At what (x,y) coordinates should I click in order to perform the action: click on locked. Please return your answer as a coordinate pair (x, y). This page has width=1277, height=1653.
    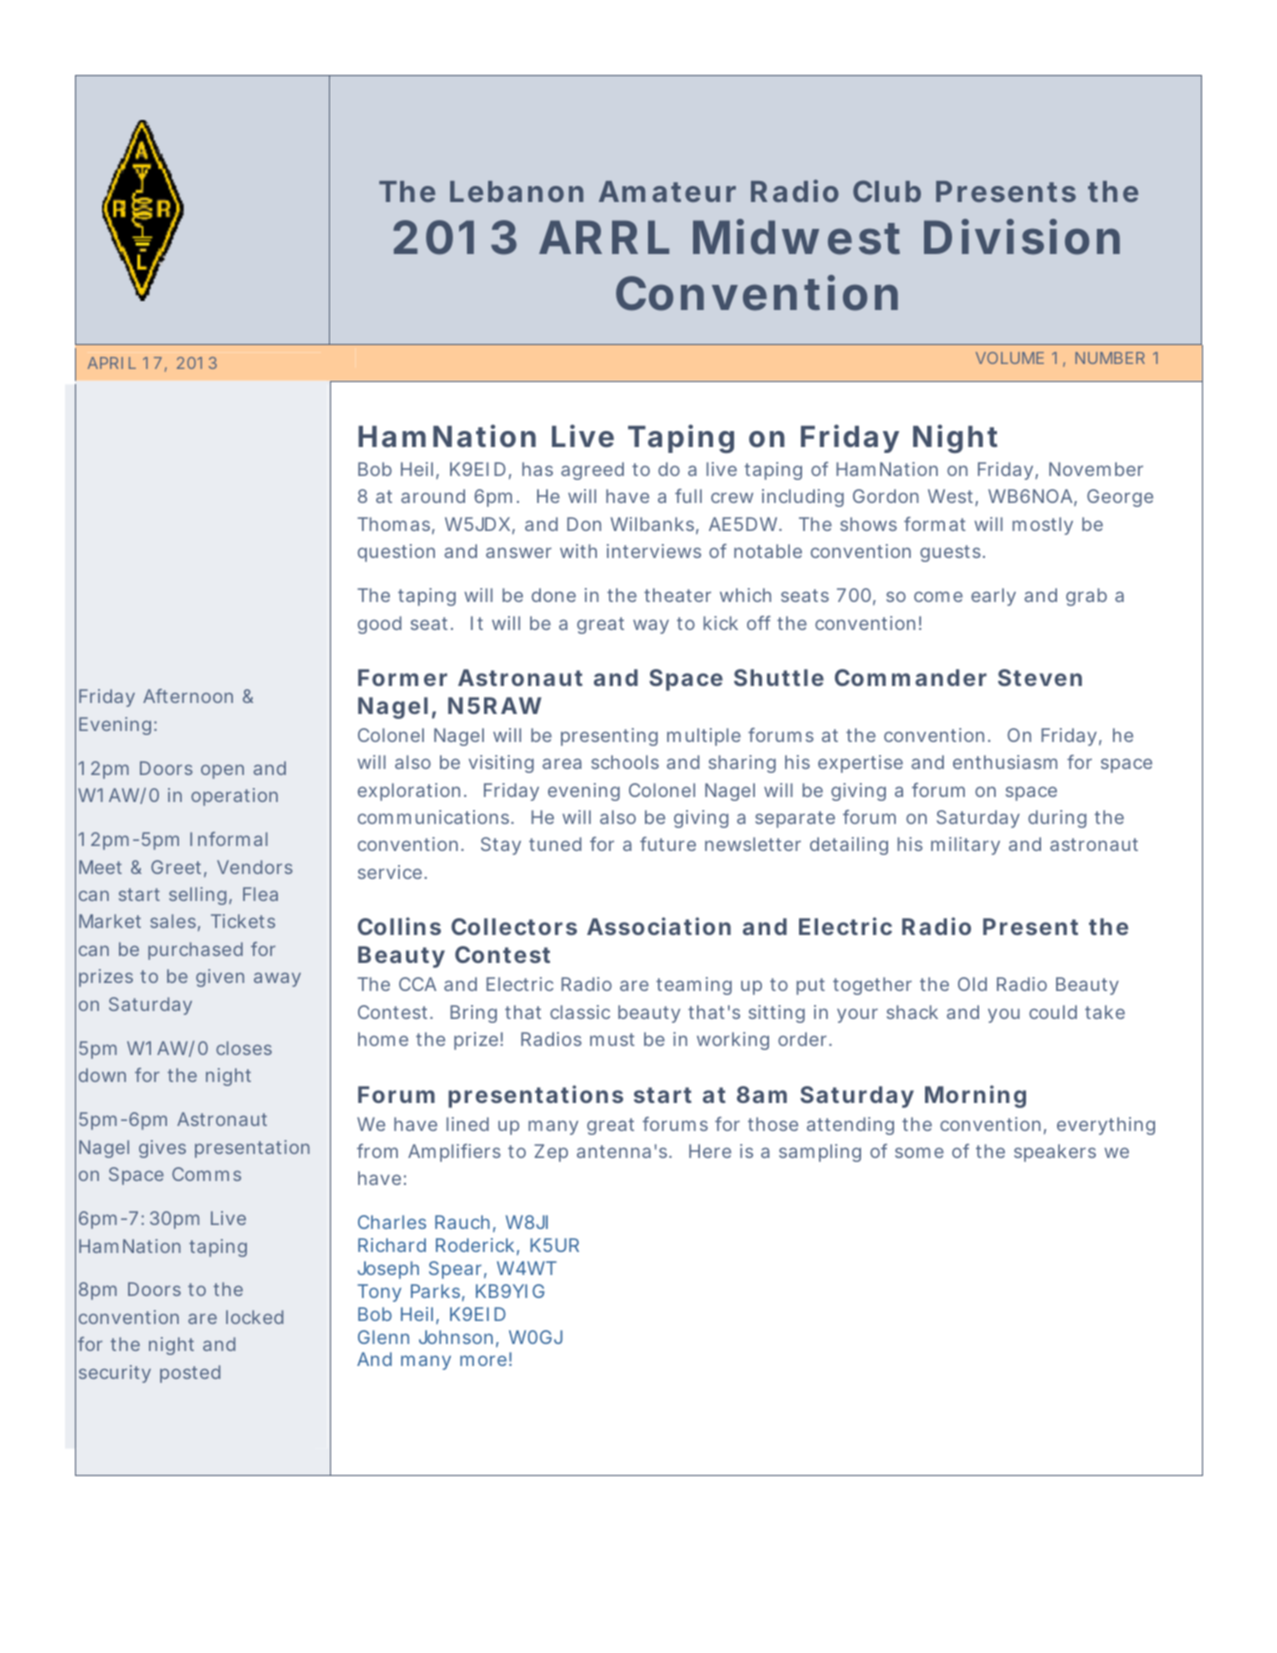
    Looking at the image, I should click on (254, 1317).
